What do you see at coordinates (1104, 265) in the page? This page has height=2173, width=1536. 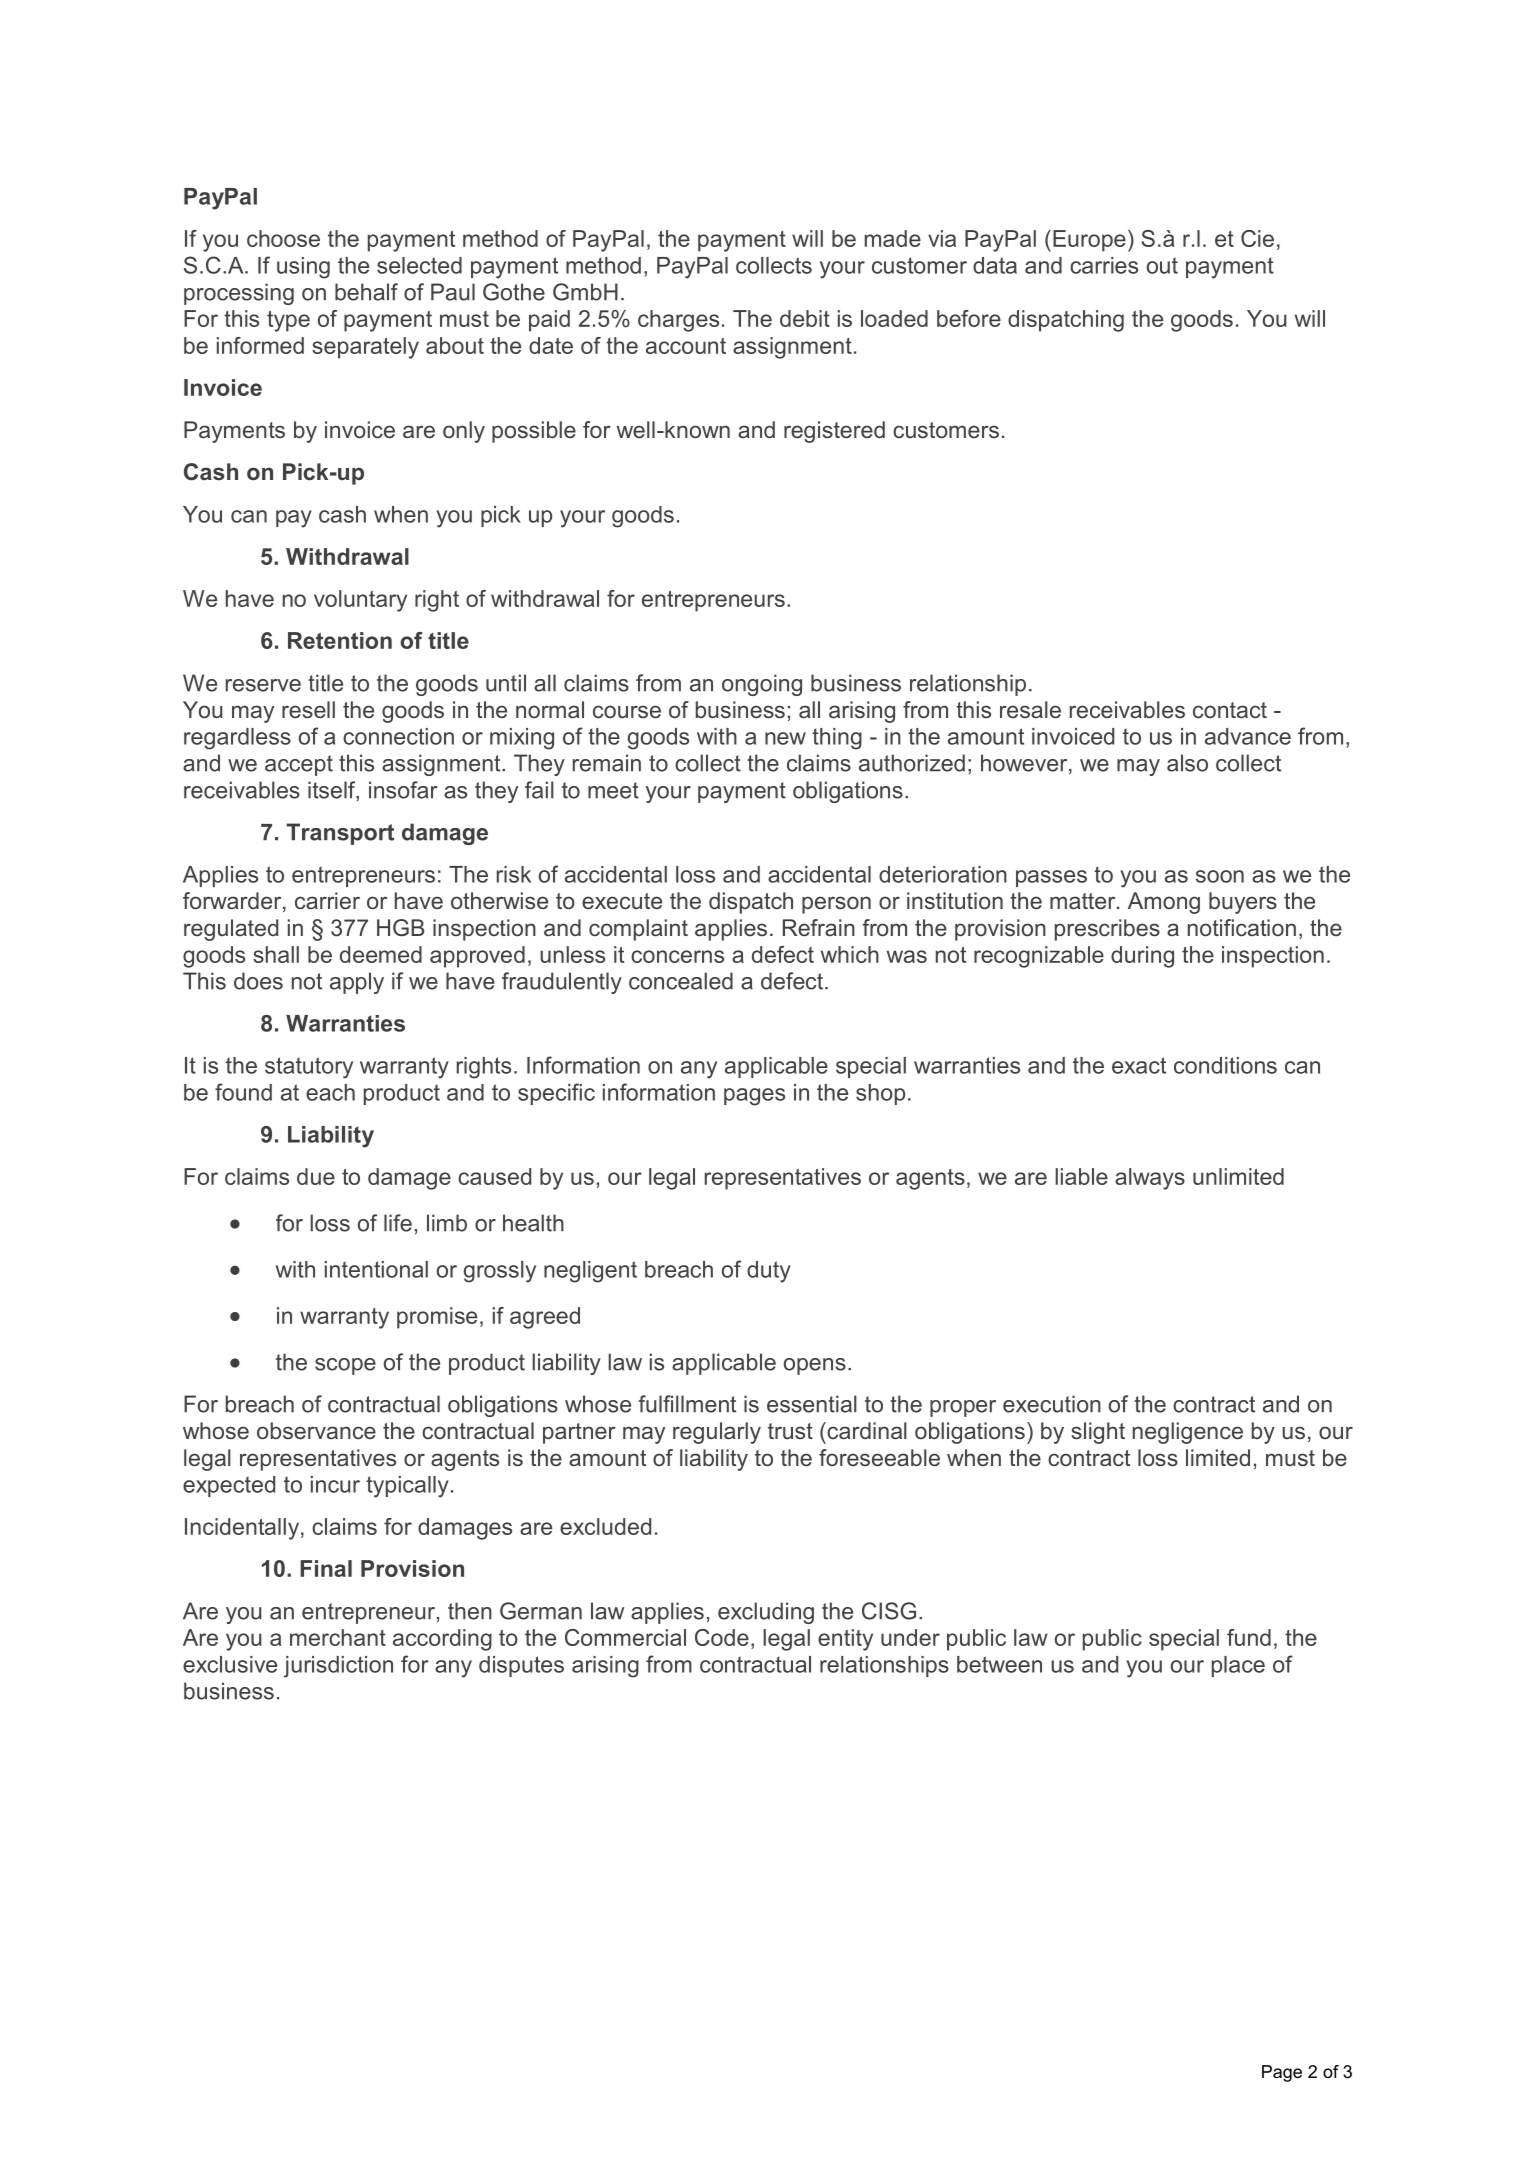 I see `carries` at bounding box center [1104, 265].
